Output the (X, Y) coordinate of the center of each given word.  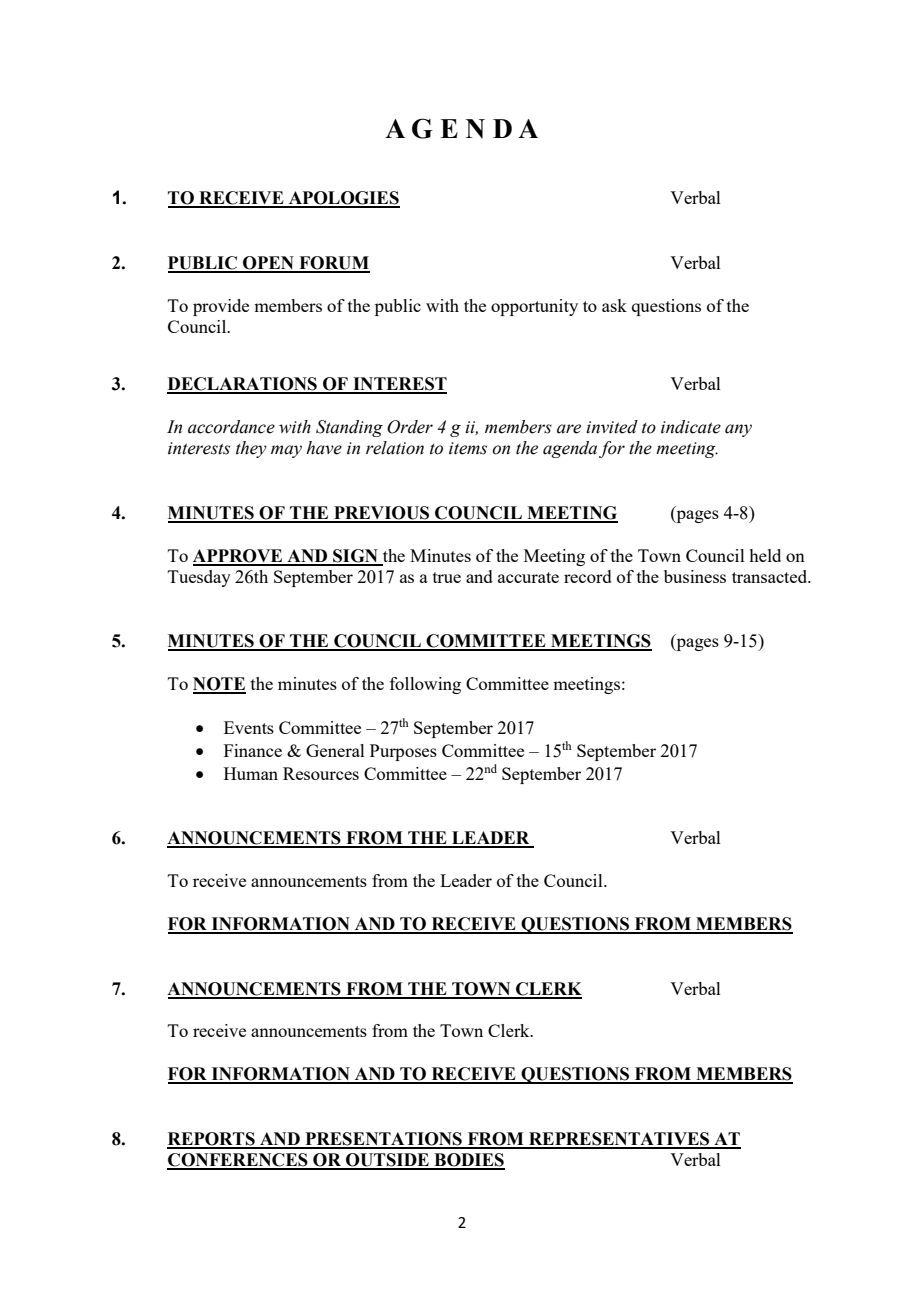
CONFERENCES (238, 1161)
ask (614, 305)
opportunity (534, 307)
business (695, 576)
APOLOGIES (343, 199)
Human (251, 773)
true (447, 577)
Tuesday (199, 578)
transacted (771, 576)
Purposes (403, 752)
